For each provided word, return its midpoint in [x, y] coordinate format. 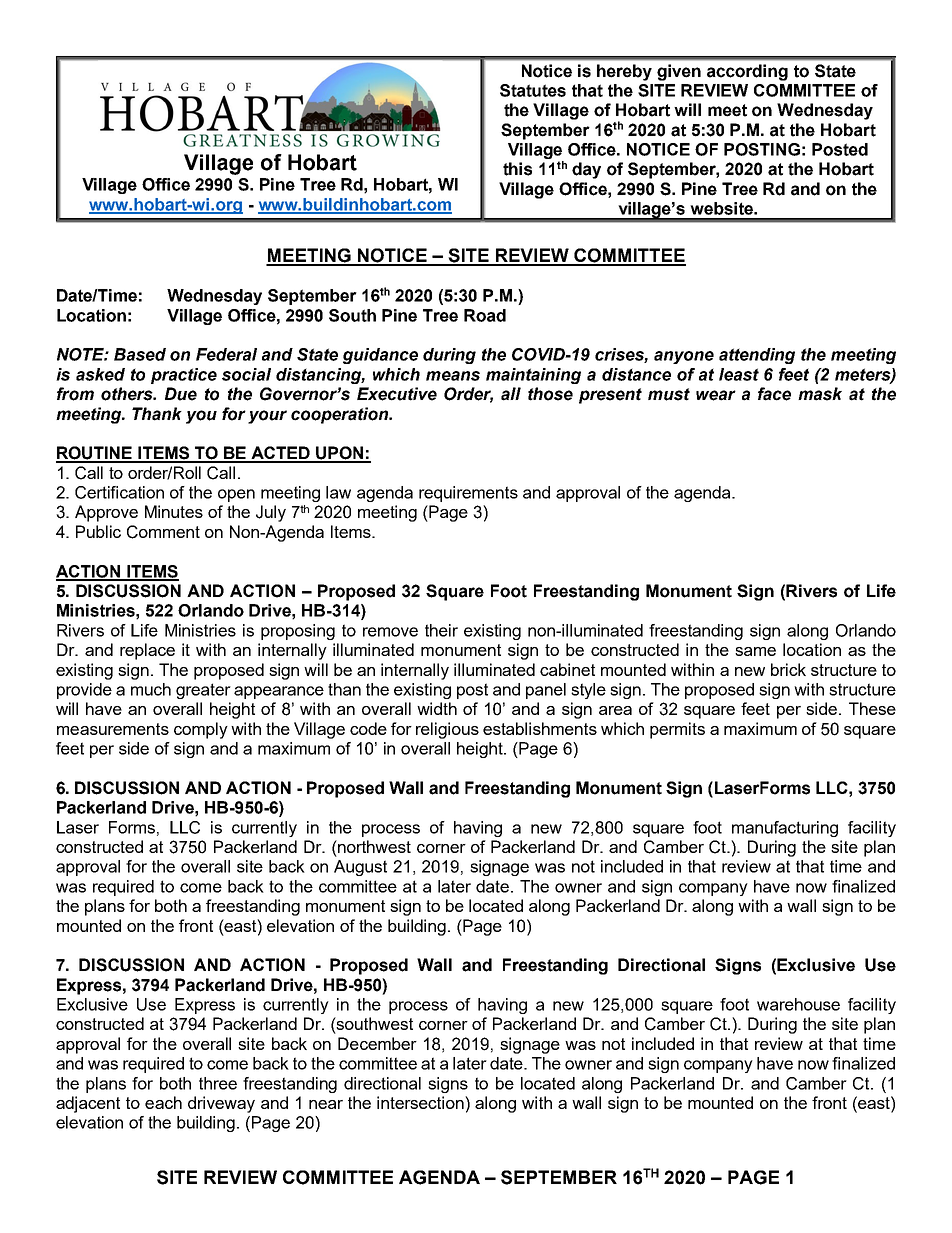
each [163, 1102]
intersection [421, 1102]
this [517, 169]
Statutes [533, 90]
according [747, 72]
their [441, 630]
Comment [163, 532]
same [755, 651]
